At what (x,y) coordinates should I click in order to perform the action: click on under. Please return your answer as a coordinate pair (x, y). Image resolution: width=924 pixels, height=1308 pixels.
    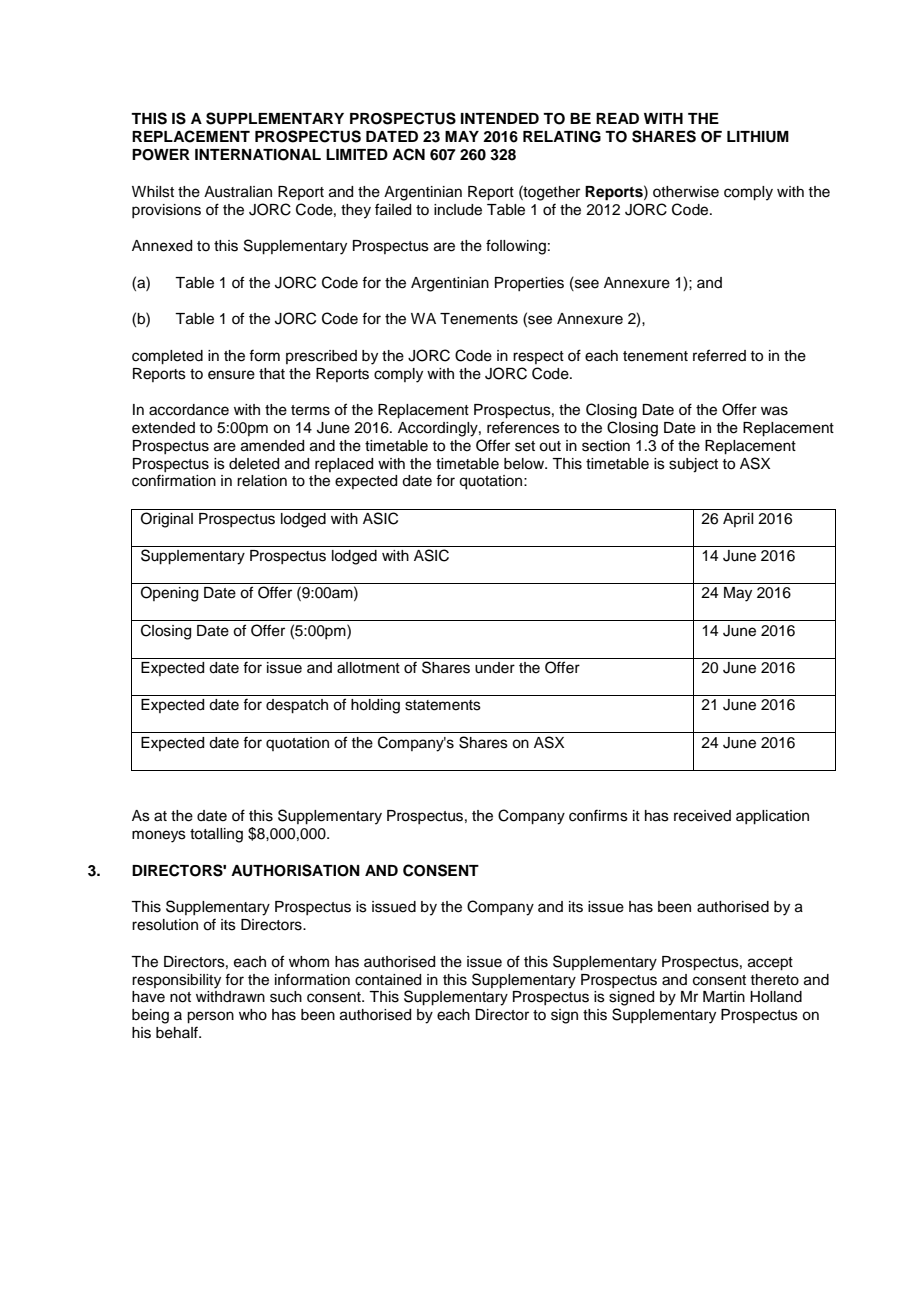
    Looking at the image, I should click on (495, 668).
